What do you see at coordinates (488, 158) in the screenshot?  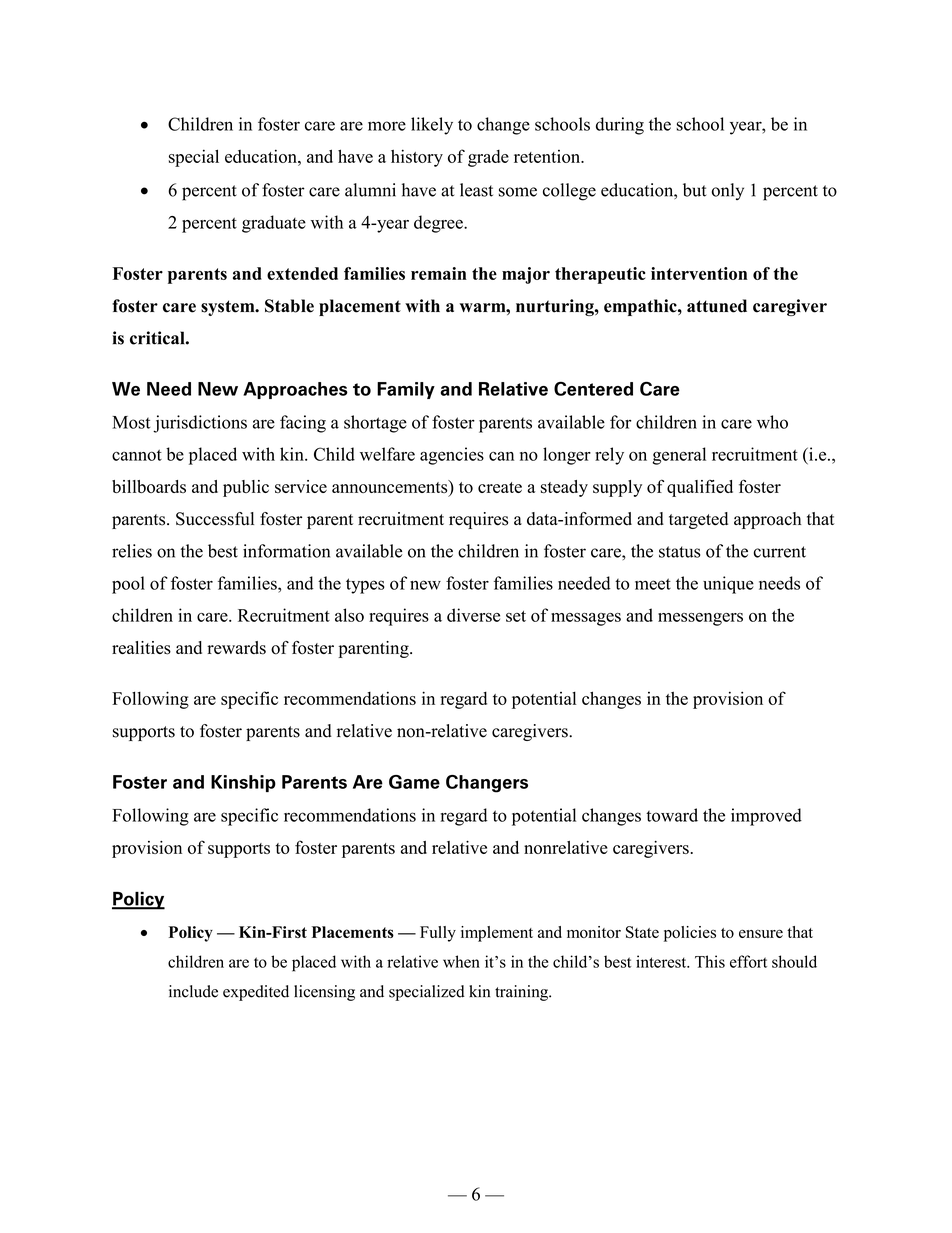 I see `grade` at bounding box center [488, 158].
